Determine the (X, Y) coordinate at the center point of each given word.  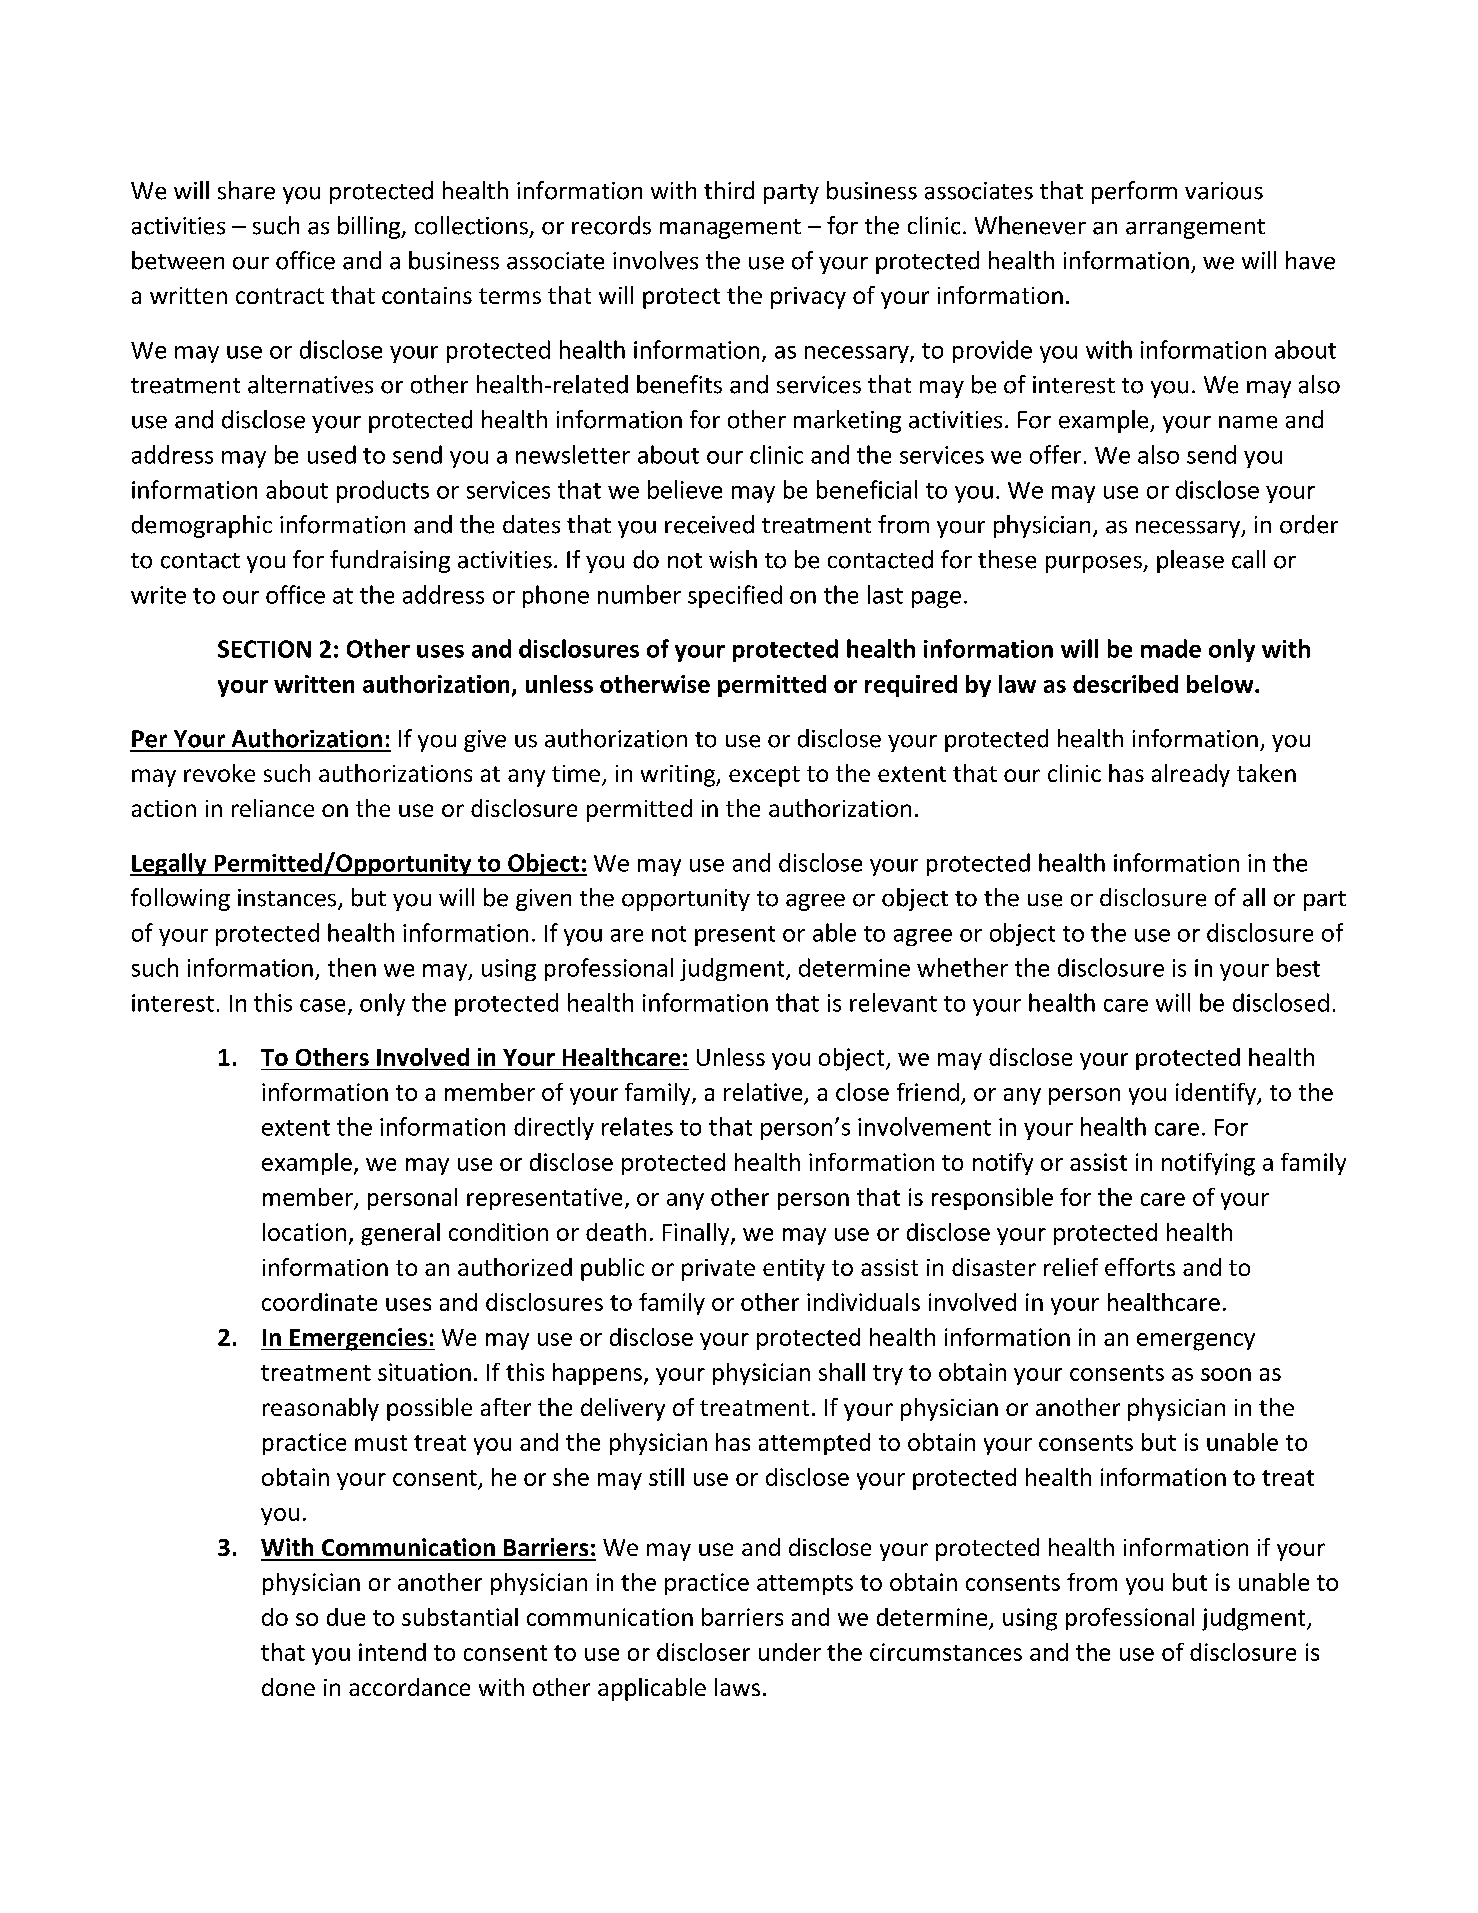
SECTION (264, 649)
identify (1217, 1094)
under (790, 1652)
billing (370, 227)
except (764, 776)
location (304, 1232)
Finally (697, 1234)
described (1125, 684)
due (346, 1617)
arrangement (1195, 229)
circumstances (946, 1652)
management (730, 229)
